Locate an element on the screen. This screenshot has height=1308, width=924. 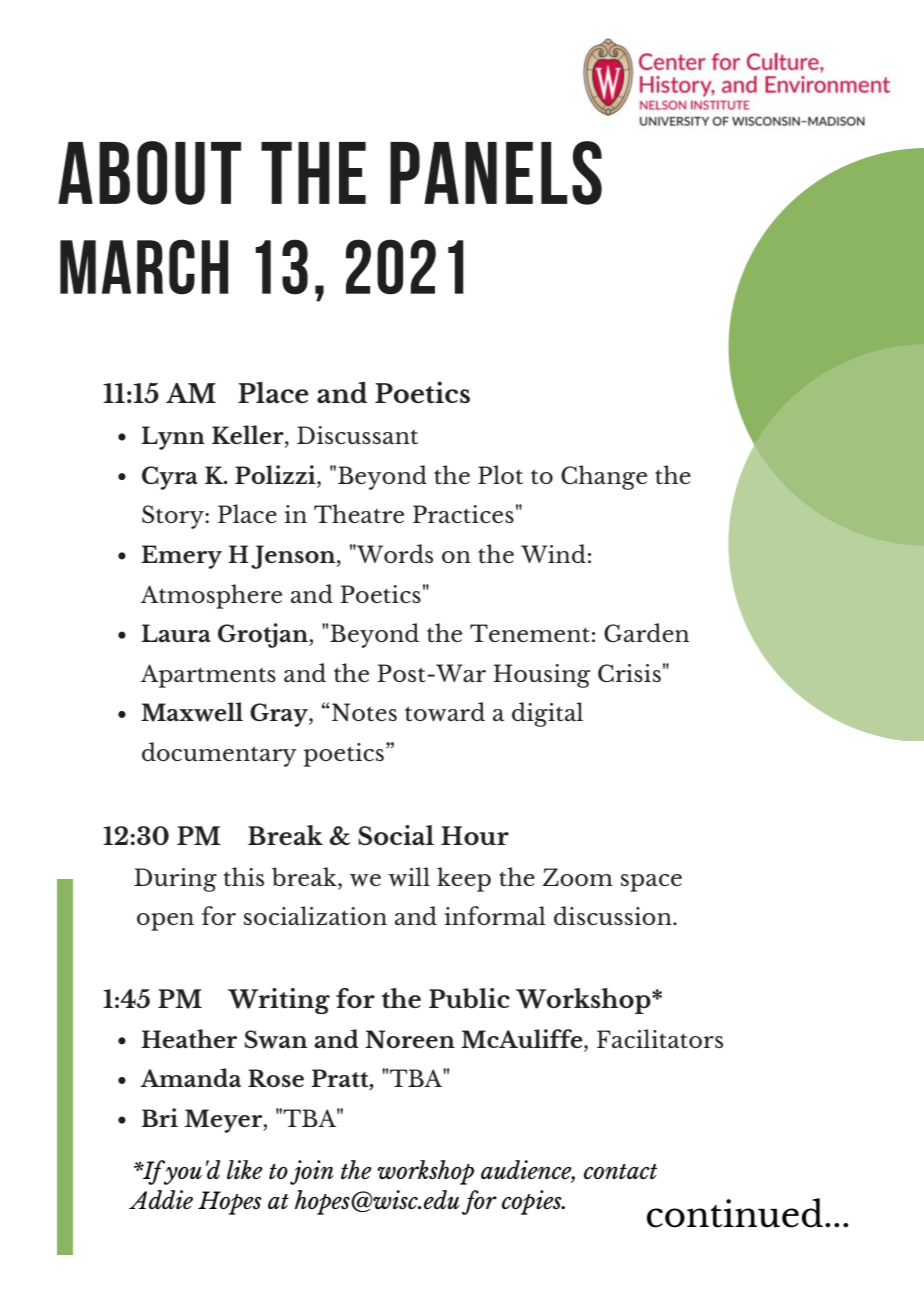
Apartments is located at coordinates (208, 676).
